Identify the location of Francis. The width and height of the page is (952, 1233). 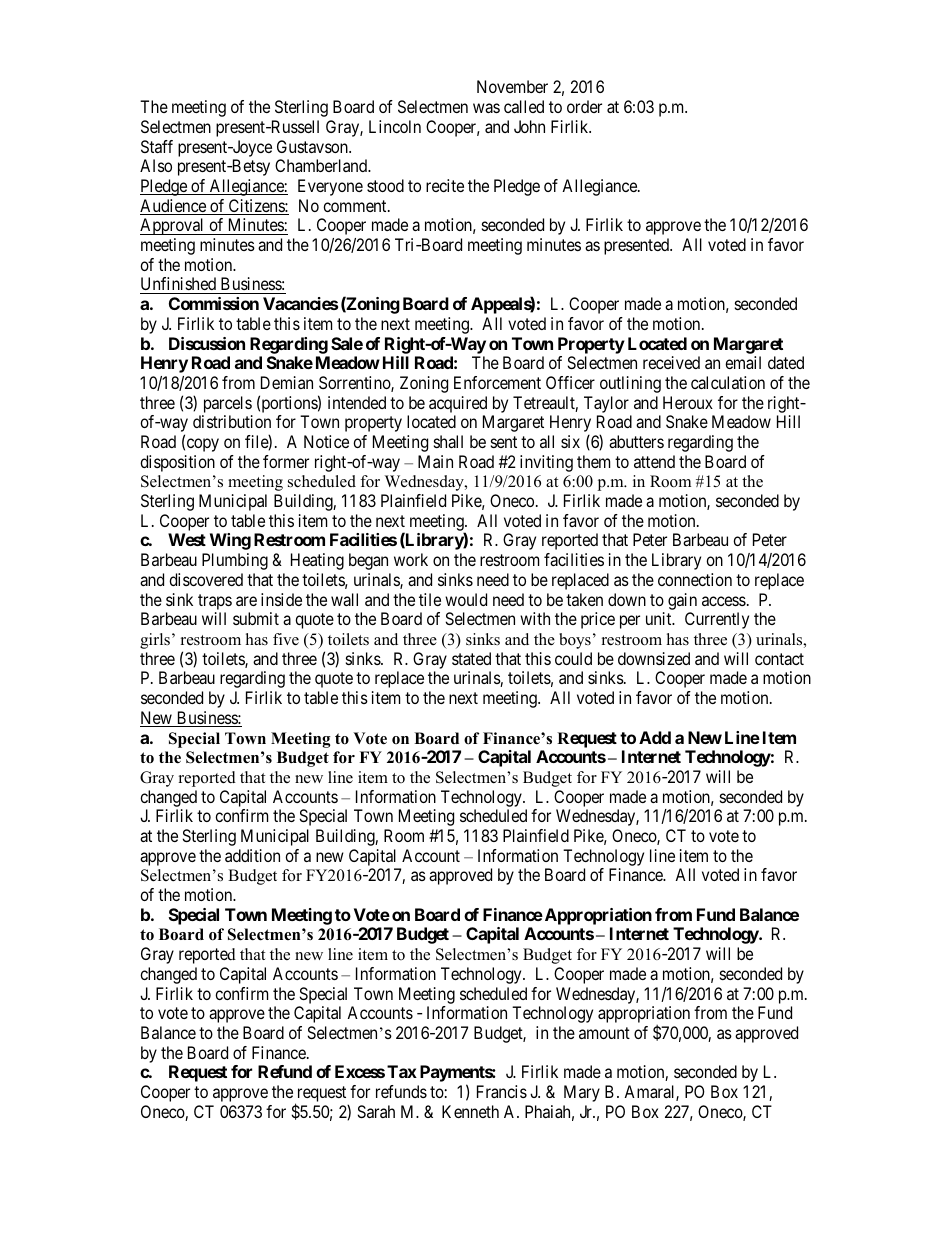
(502, 1091).
